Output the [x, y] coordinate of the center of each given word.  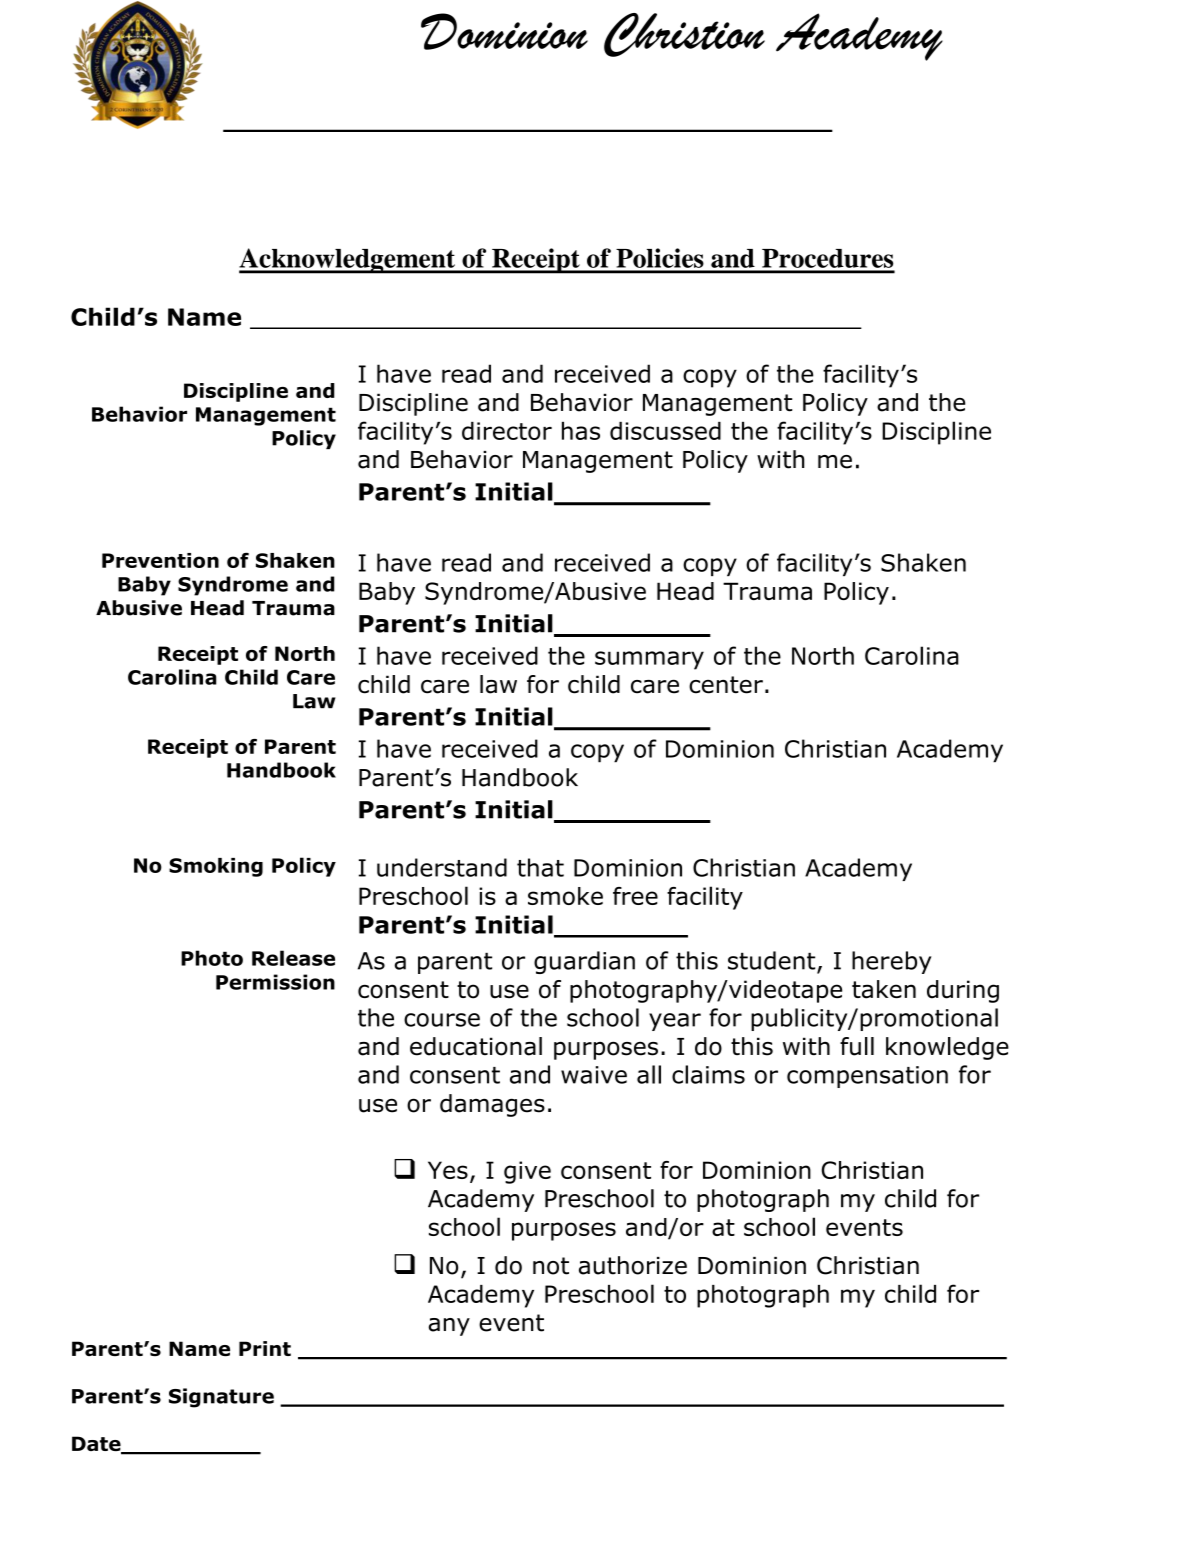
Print [265, 1348]
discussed [665, 431]
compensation [867, 1077]
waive [594, 1075]
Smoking [216, 867]
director [507, 431]
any [449, 1327]
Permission [275, 982]
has [581, 431]
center [726, 685]
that [540, 867]
